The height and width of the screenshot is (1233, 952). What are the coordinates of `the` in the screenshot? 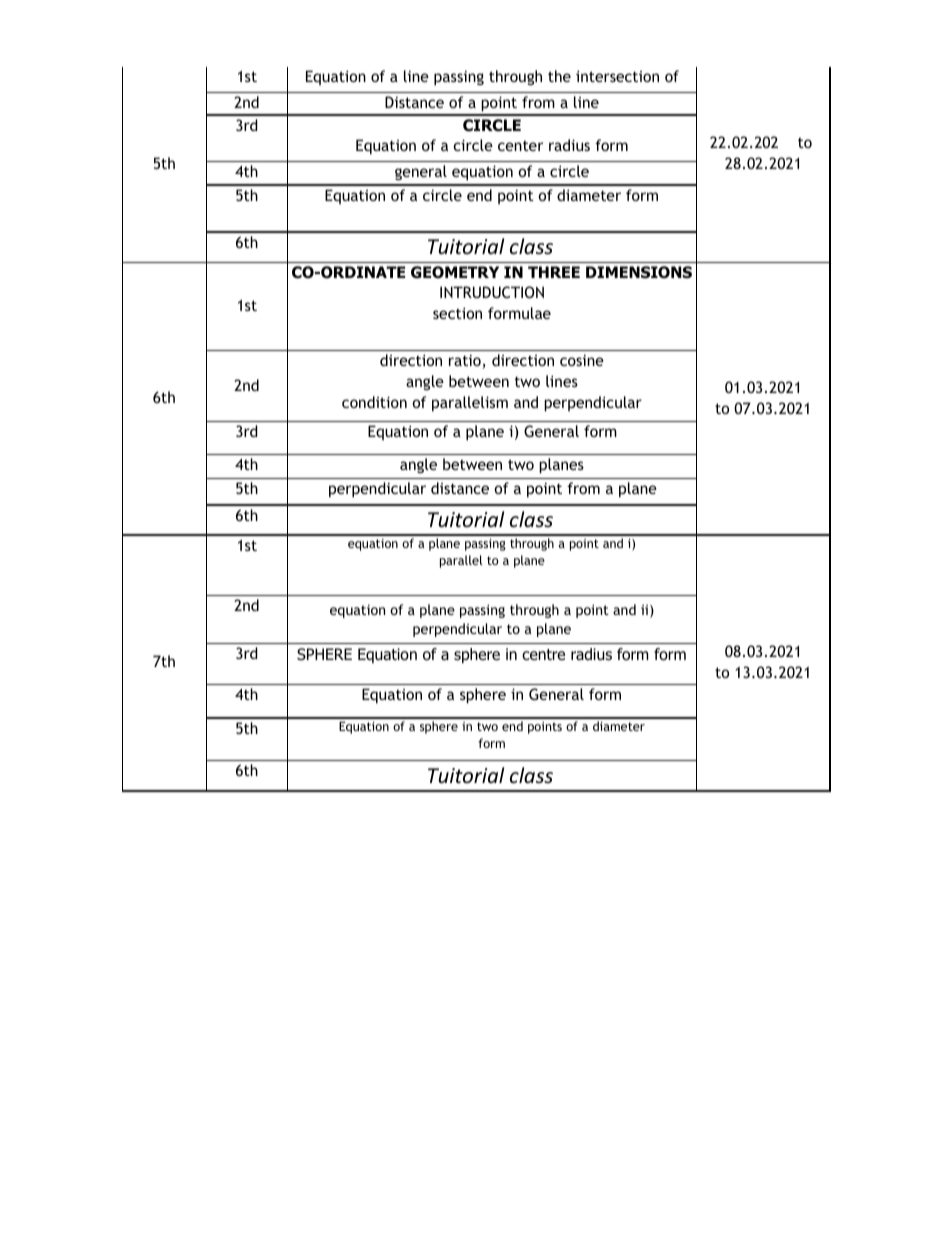 It's located at (559, 76).
